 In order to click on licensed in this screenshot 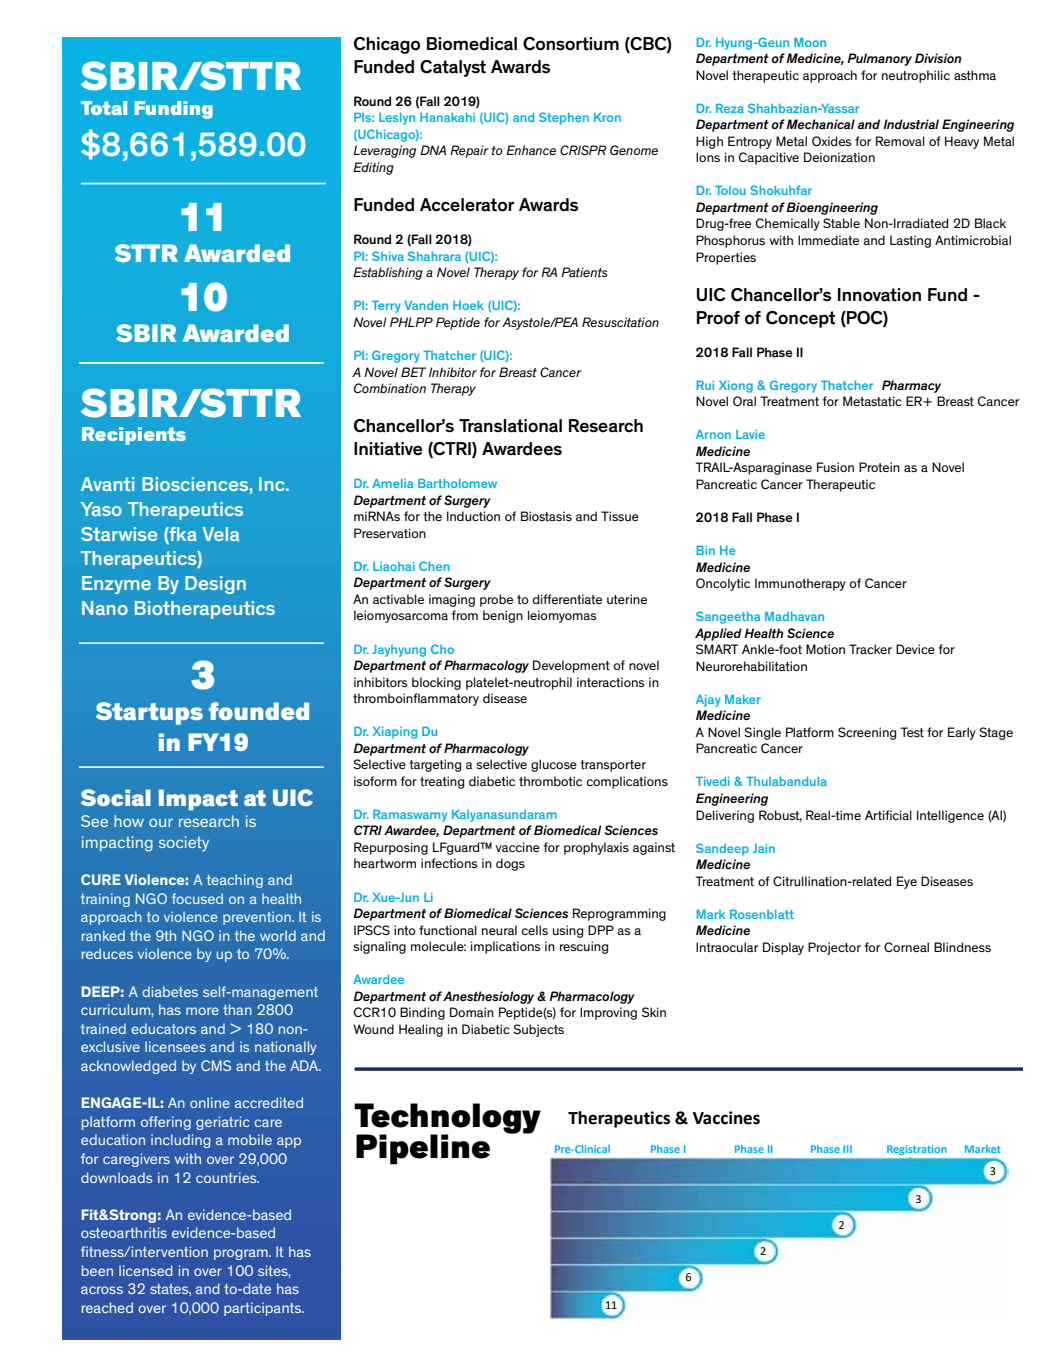, I will do `click(145, 1270)`.
